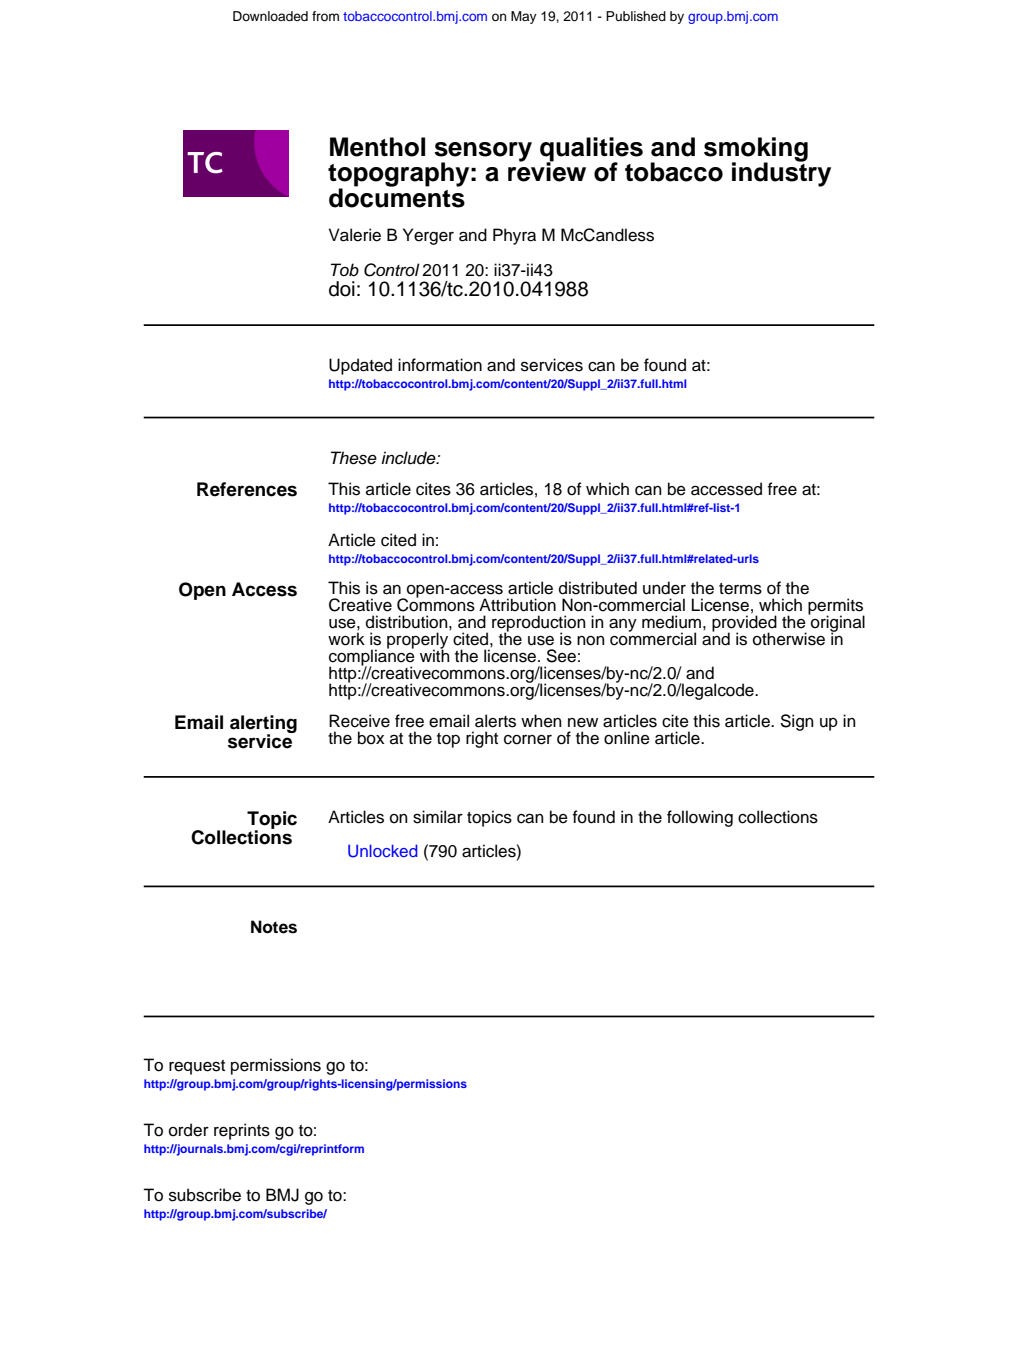  I want to click on information, so click(440, 365).
